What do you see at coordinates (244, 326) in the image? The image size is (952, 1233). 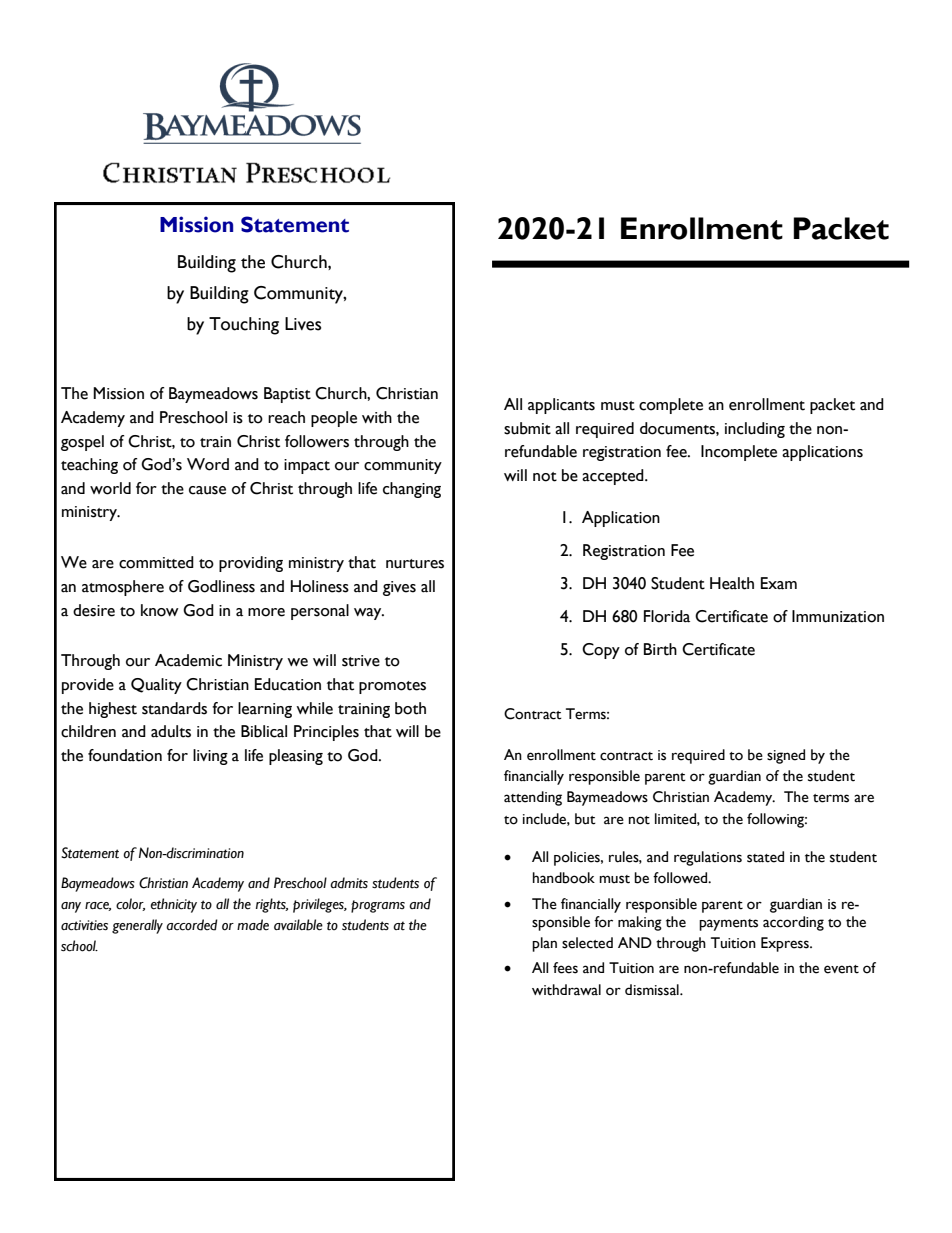 I see `Touching` at bounding box center [244, 326].
